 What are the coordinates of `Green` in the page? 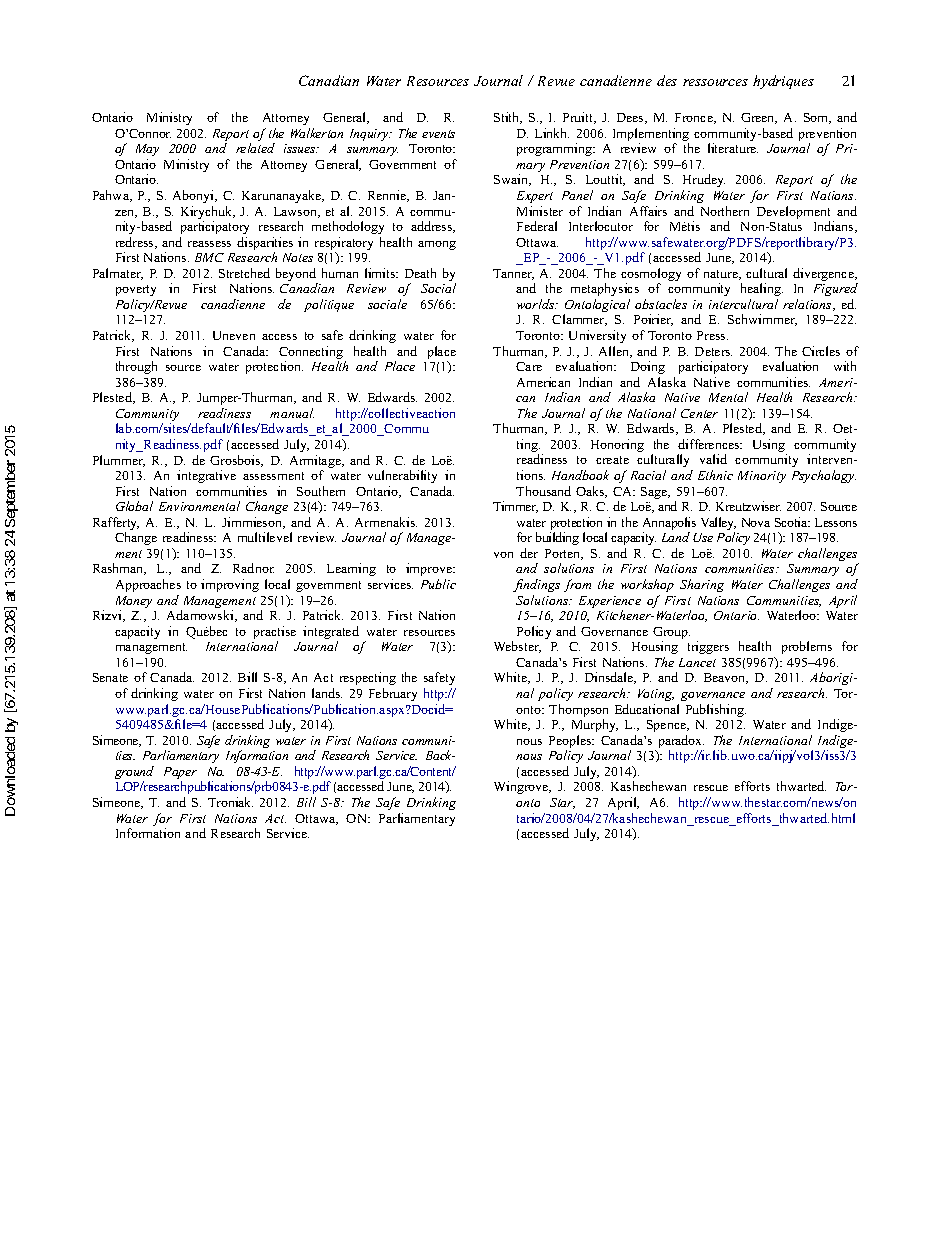 It's located at (759, 118).
